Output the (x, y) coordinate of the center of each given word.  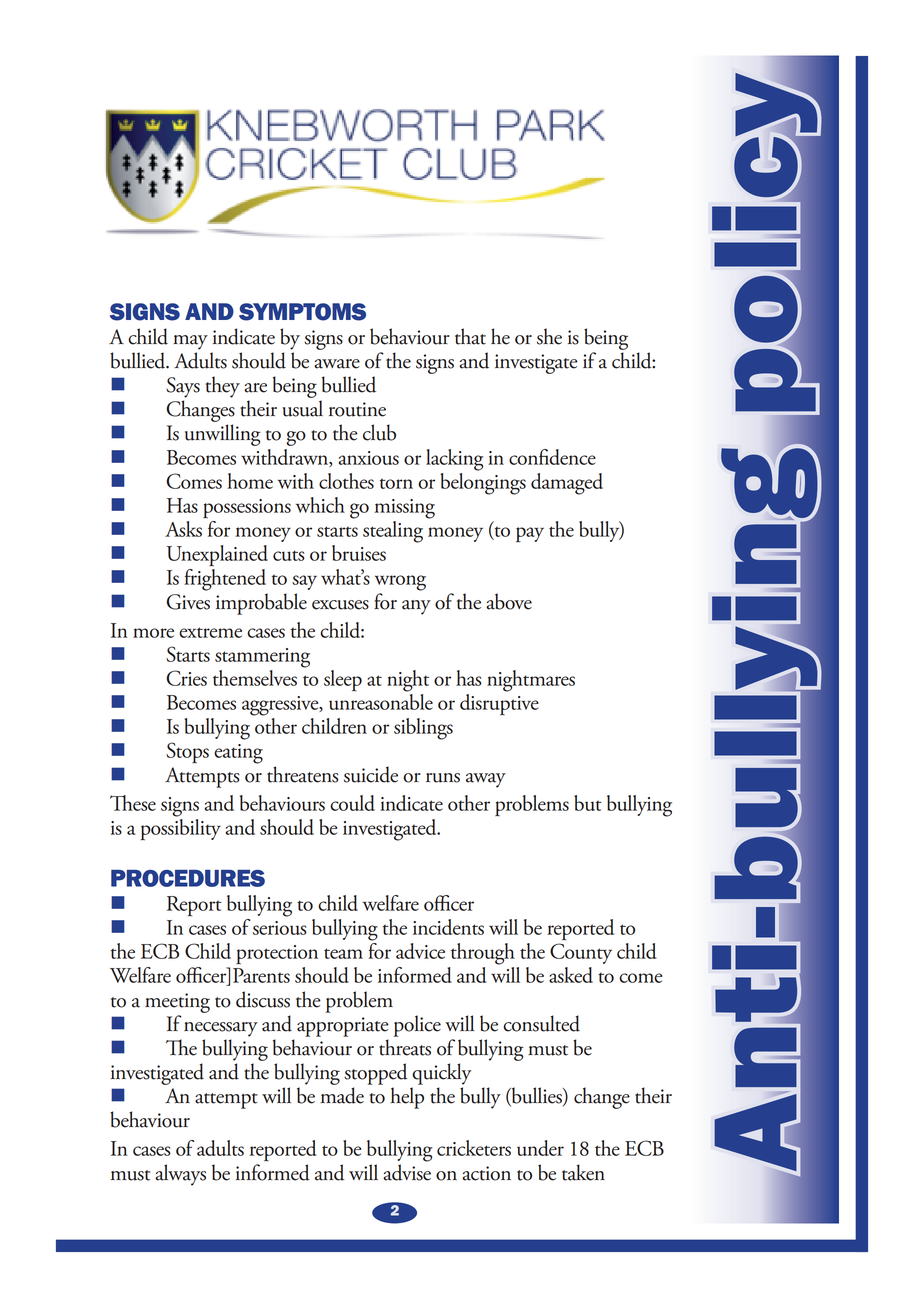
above (509, 601)
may (190, 342)
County (581, 953)
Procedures (188, 878)
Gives (188, 602)
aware (337, 364)
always (180, 1175)
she (549, 336)
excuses (340, 605)
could (352, 803)
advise (407, 1172)
